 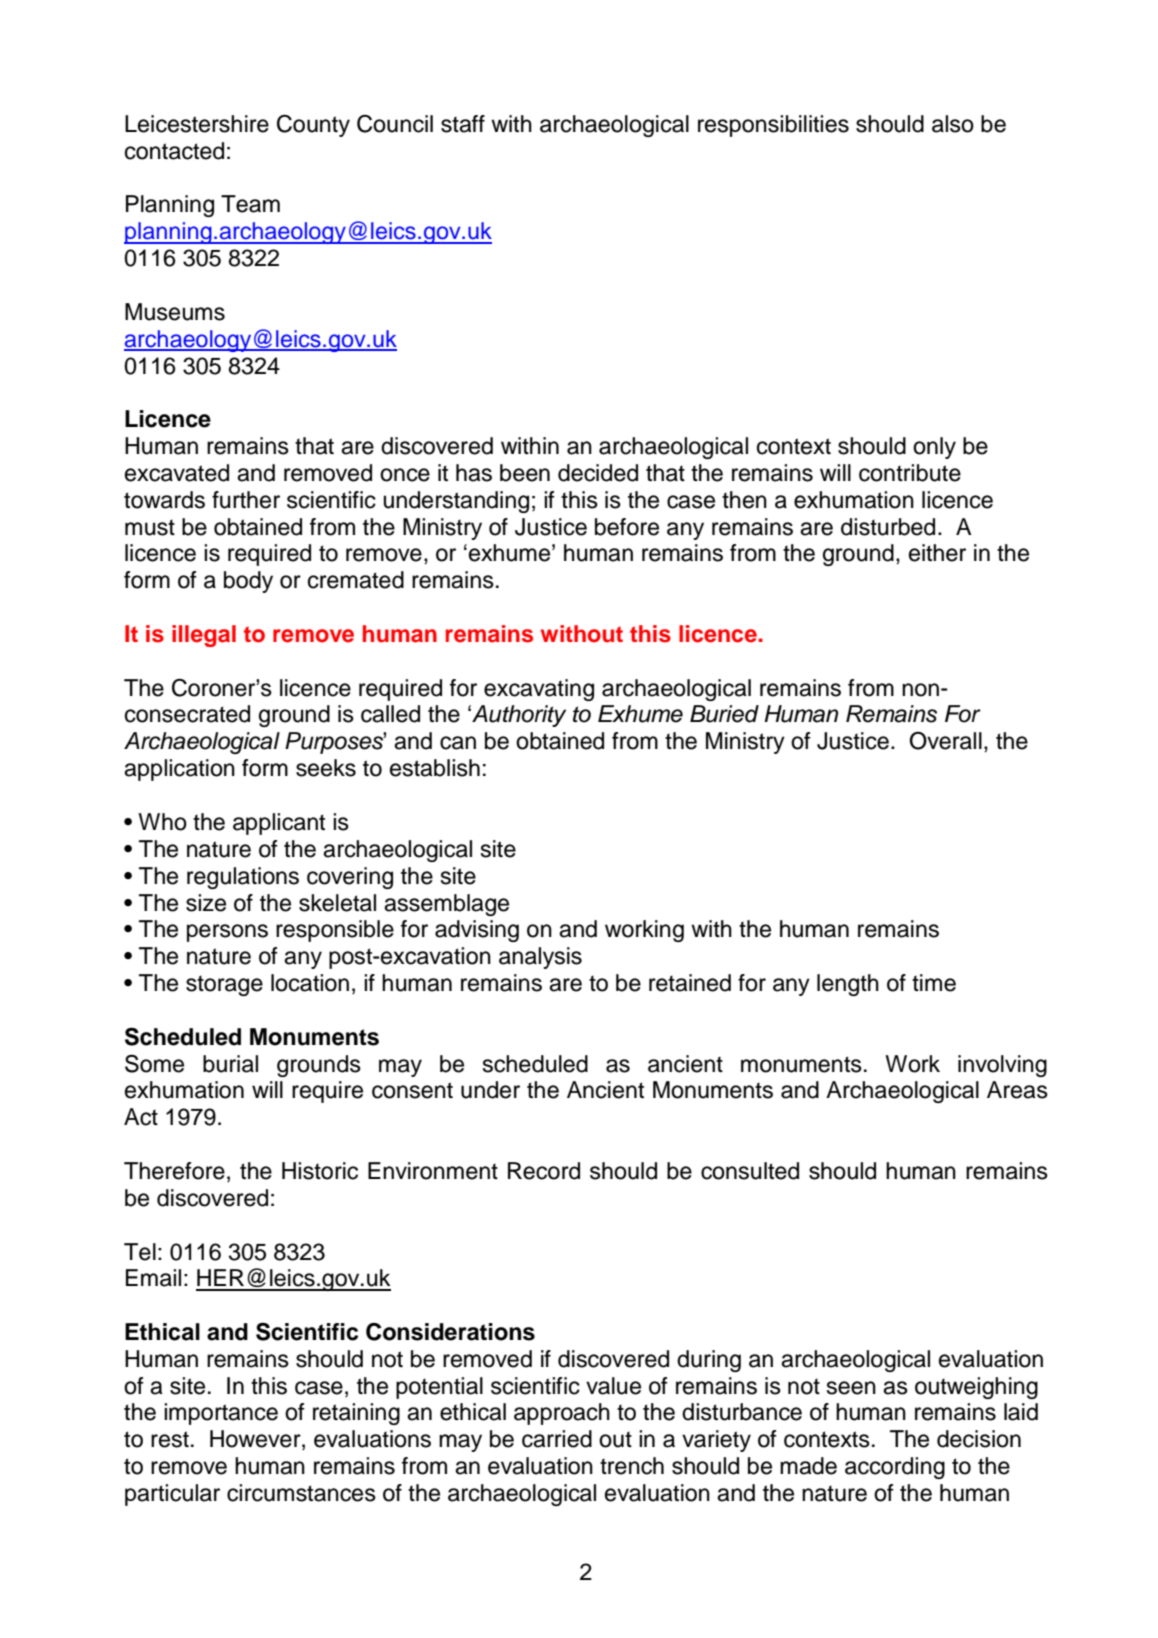 I want to click on establish, so click(x=435, y=768).
